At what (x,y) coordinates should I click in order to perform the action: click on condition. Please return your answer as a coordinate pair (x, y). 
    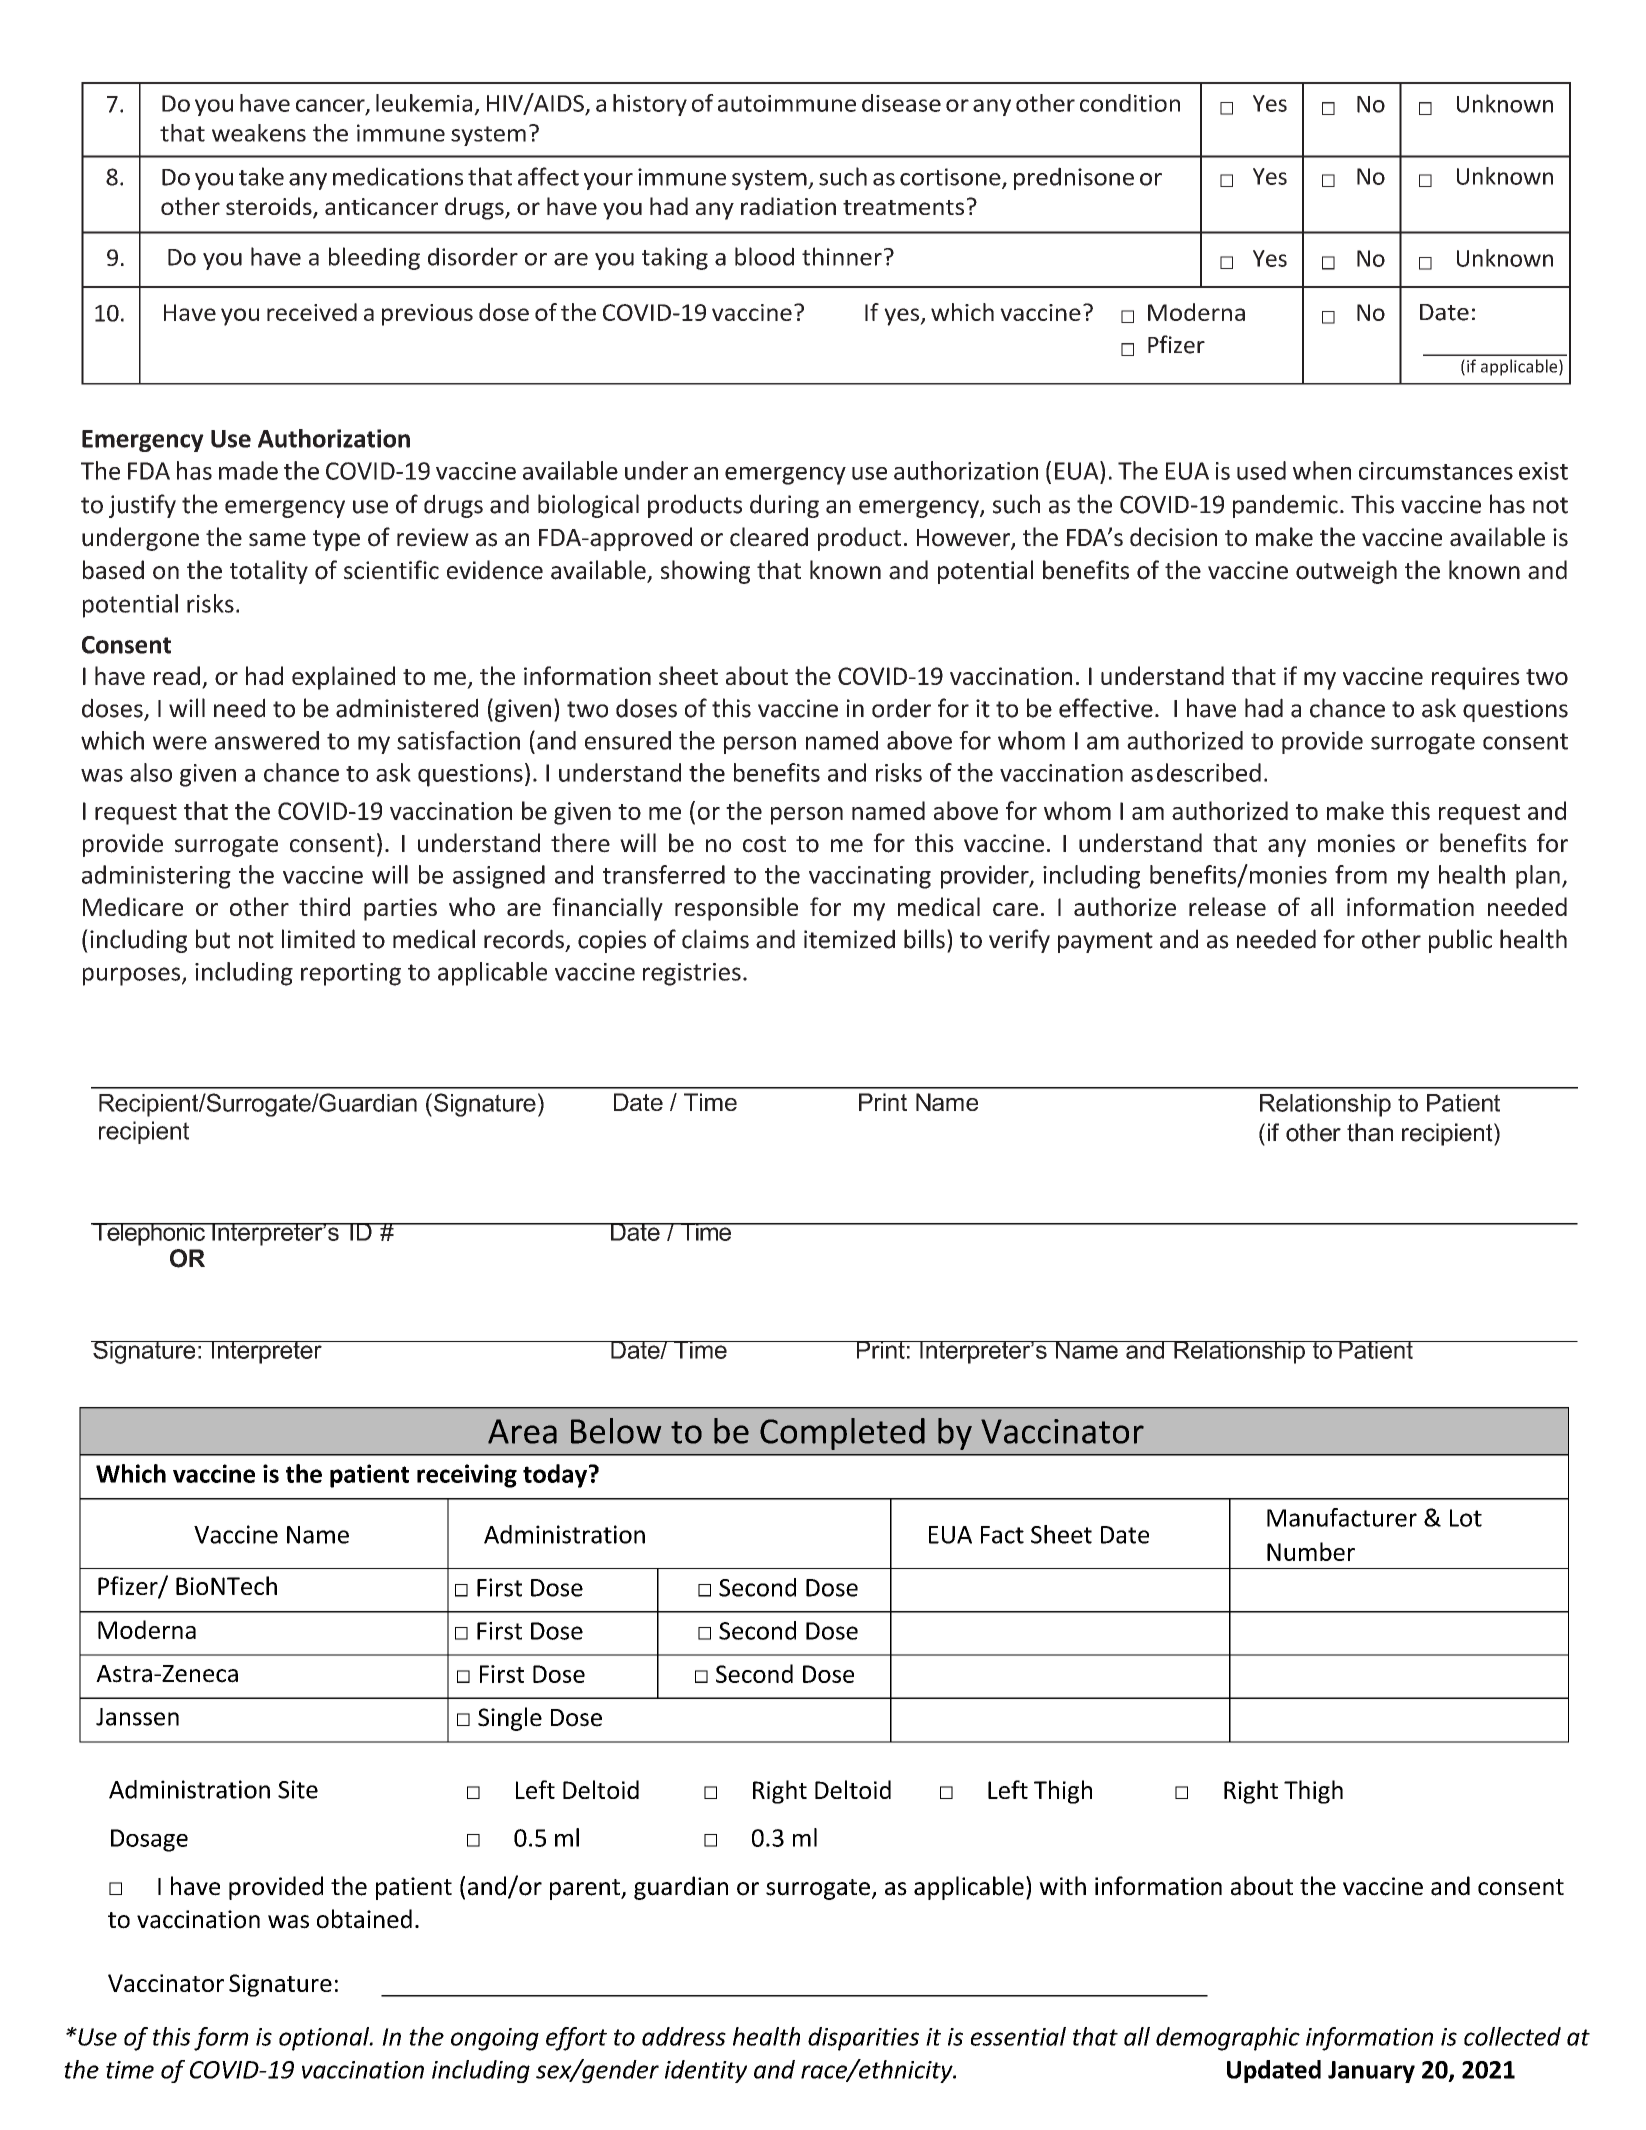
    Looking at the image, I should click on (1130, 103).
